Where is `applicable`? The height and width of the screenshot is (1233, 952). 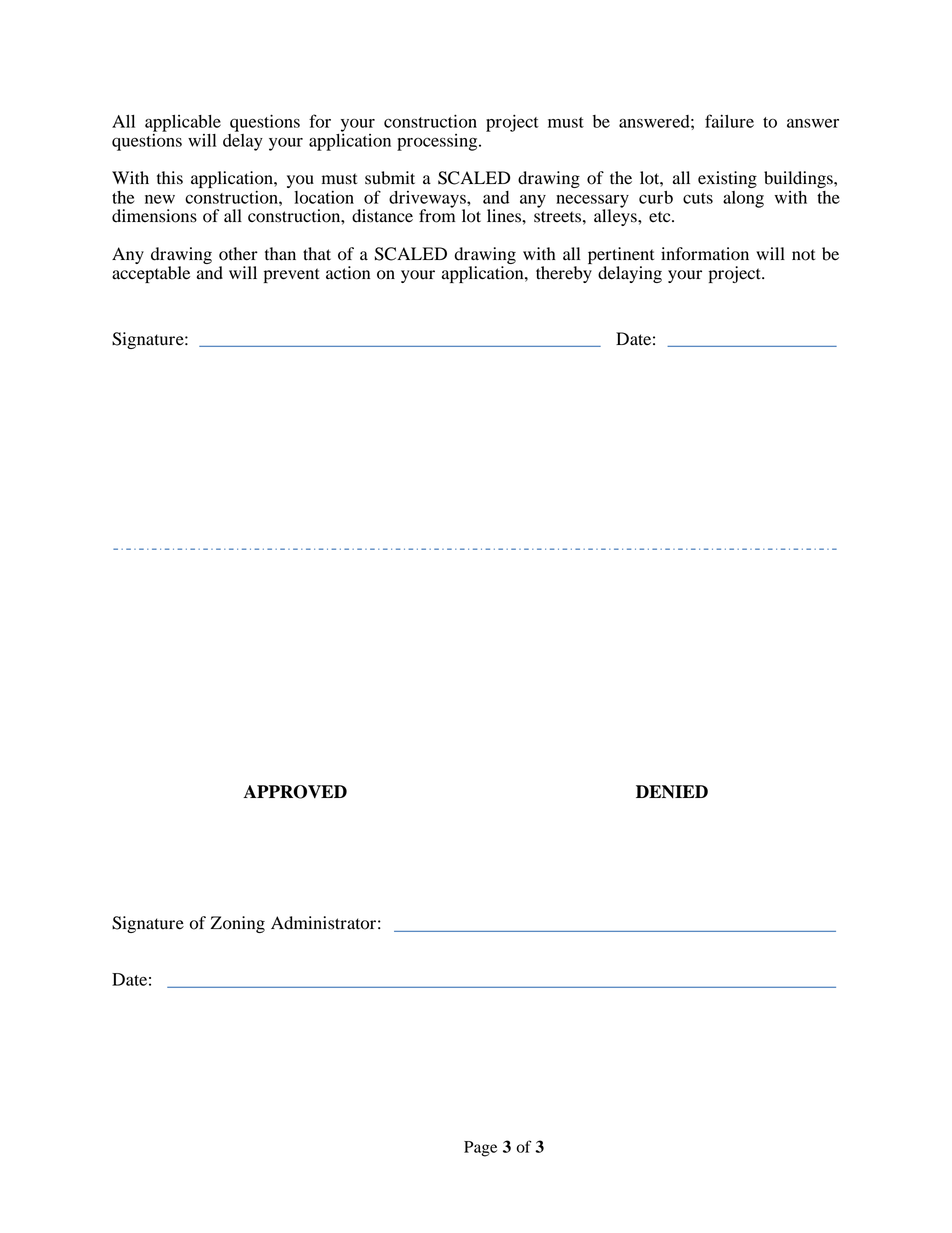
applicable is located at coordinates (183, 124).
